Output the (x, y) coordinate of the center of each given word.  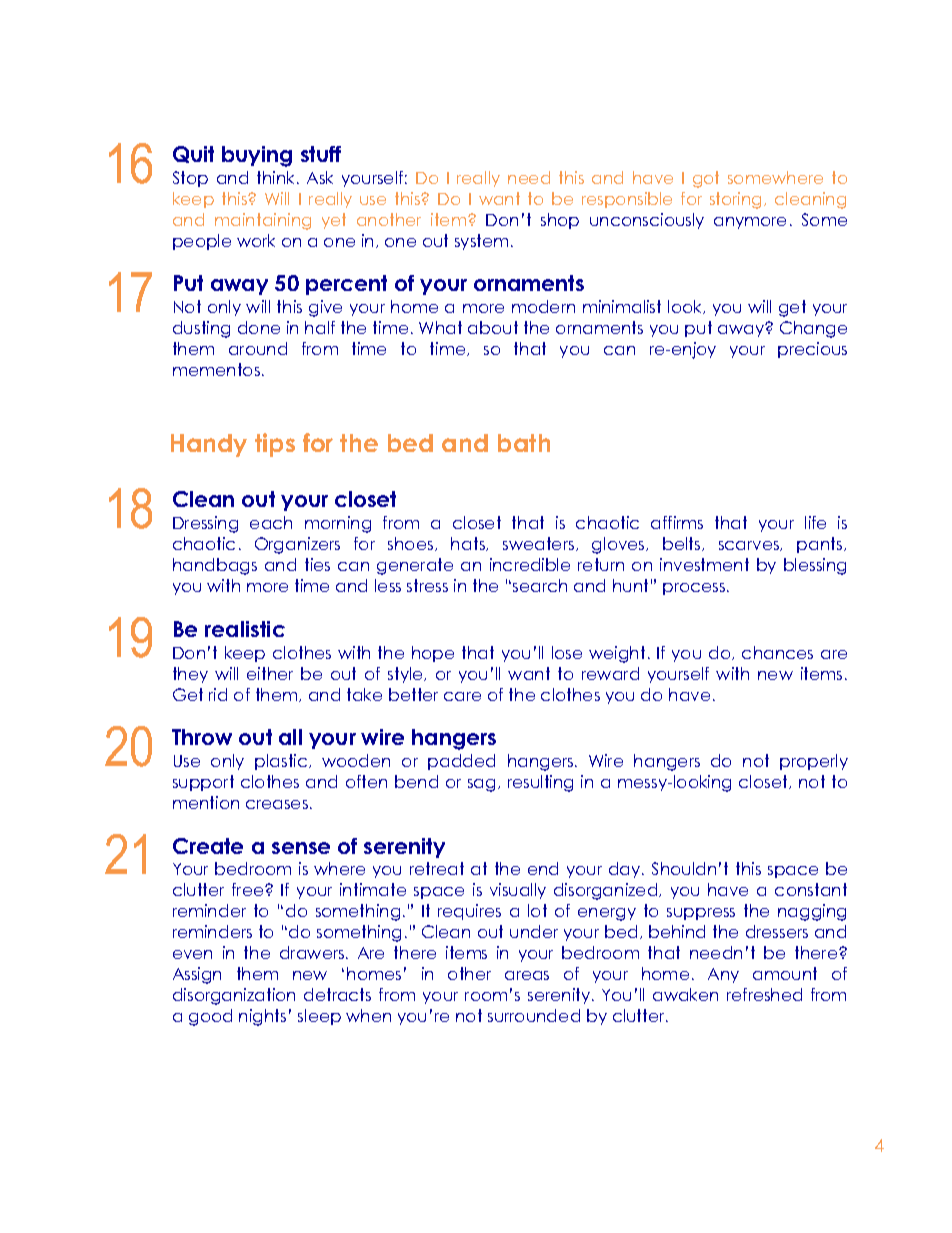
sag (481, 785)
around (258, 348)
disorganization (234, 996)
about (493, 327)
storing (737, 200)
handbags (215, 566)
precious (812, 350)
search (540, 585)
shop (560, 221)
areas (527, 975)
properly (814, 762)
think (277, 177)
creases (278, 804)
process (695, 589)
